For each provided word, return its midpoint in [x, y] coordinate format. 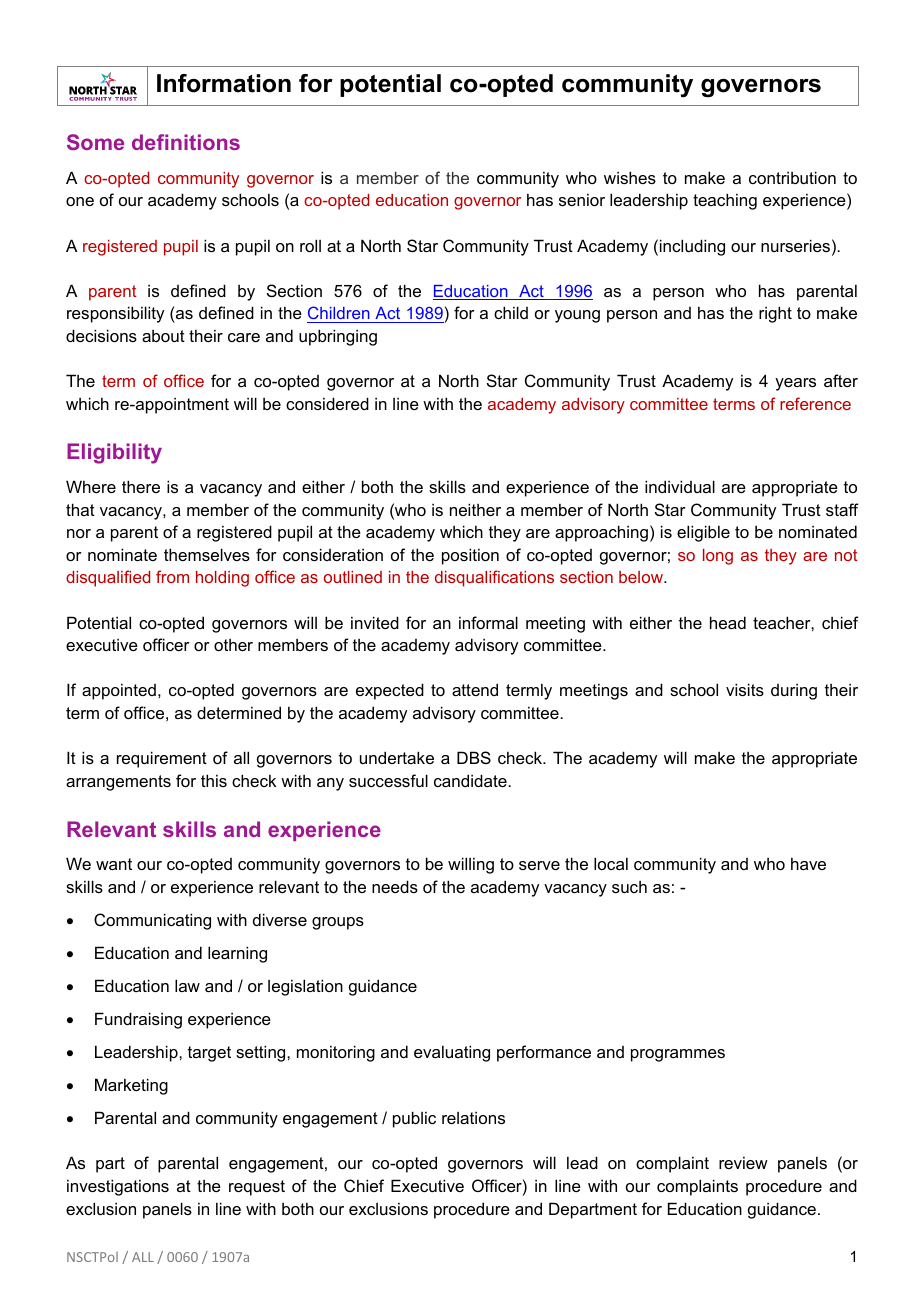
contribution [792, 177]
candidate [471, 780]
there [141, 486]
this [214, 780]
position [470, 556]
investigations [118, 1187]
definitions [186, 142]
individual [680, 486]
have [808, 863]
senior [582, 199]
